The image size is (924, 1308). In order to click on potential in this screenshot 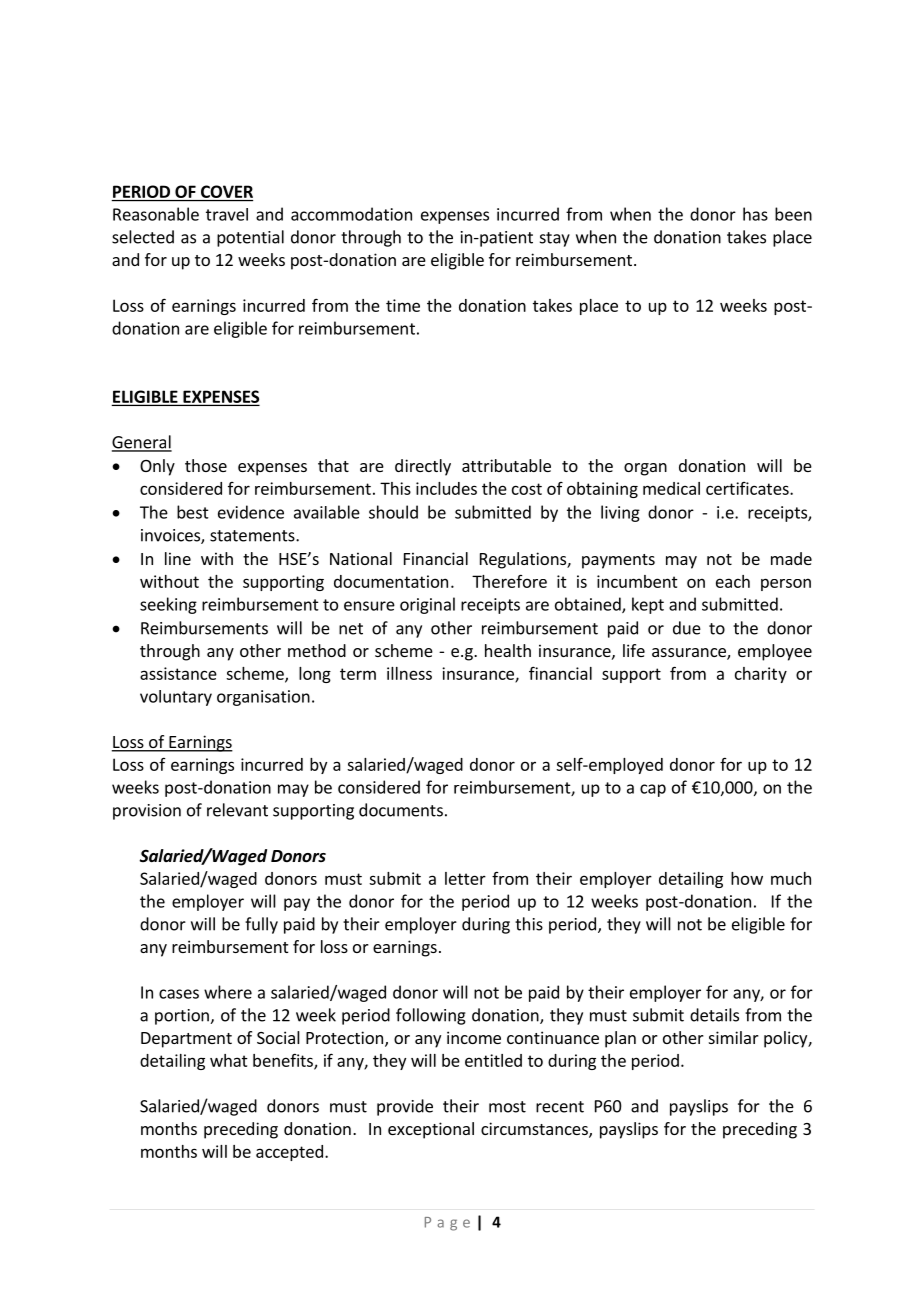, I will do `click(250, 238)`.
